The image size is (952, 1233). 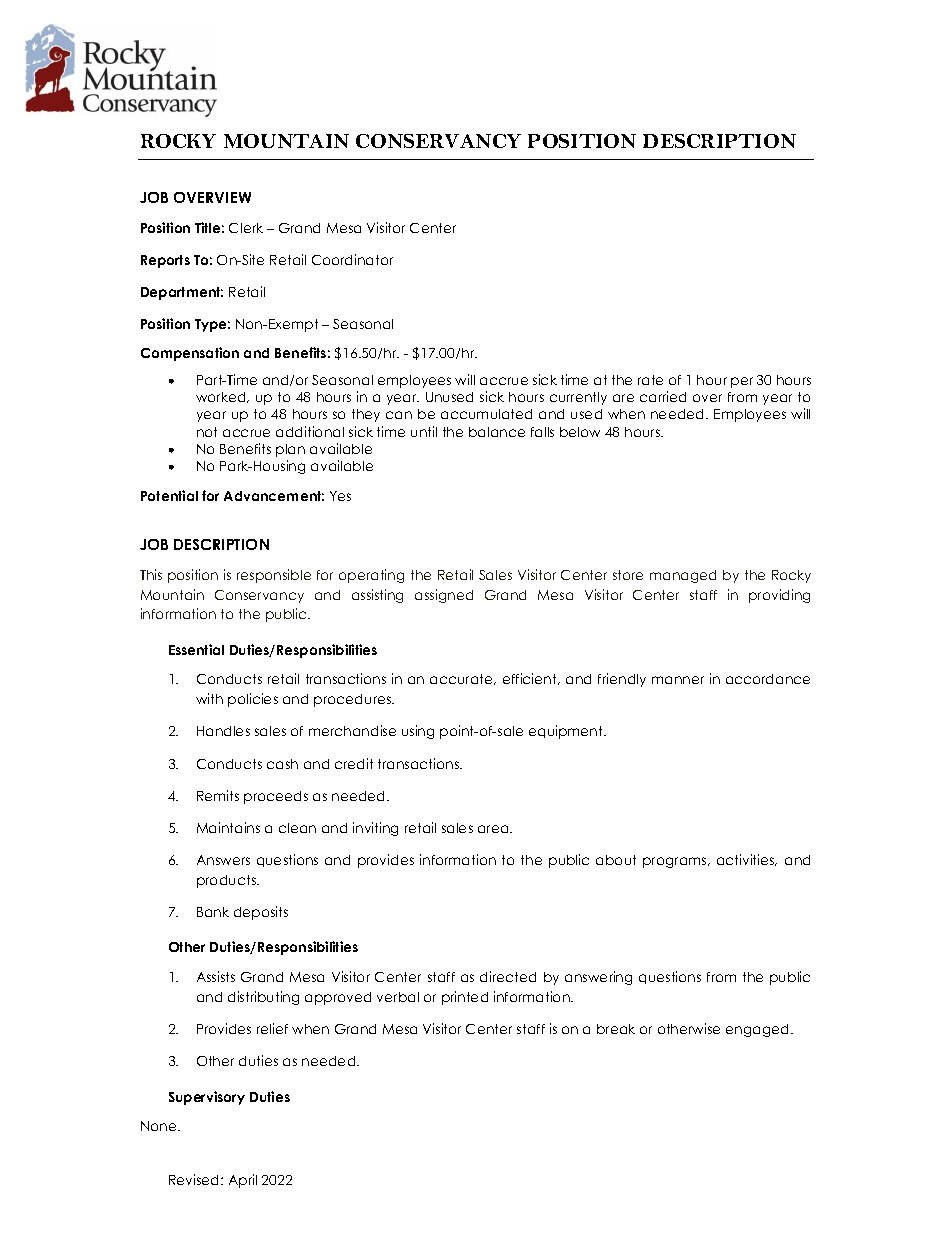 What do you see at coordinates (246, 228) in the screenshot?
I see `Clerk` at bounding box center [246, 228].
